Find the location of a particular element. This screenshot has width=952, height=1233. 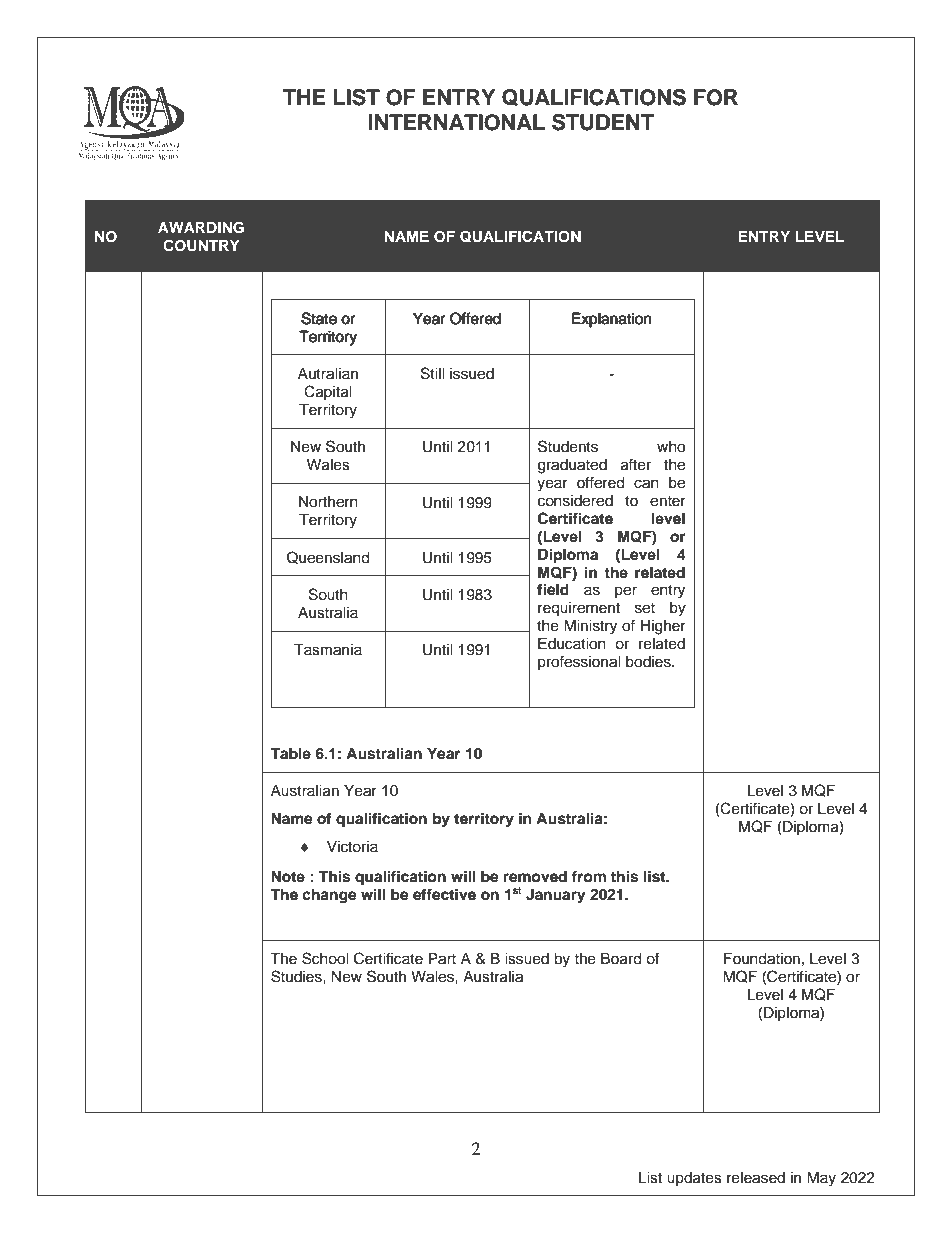

FOR is located at coordinates (716, 97).
